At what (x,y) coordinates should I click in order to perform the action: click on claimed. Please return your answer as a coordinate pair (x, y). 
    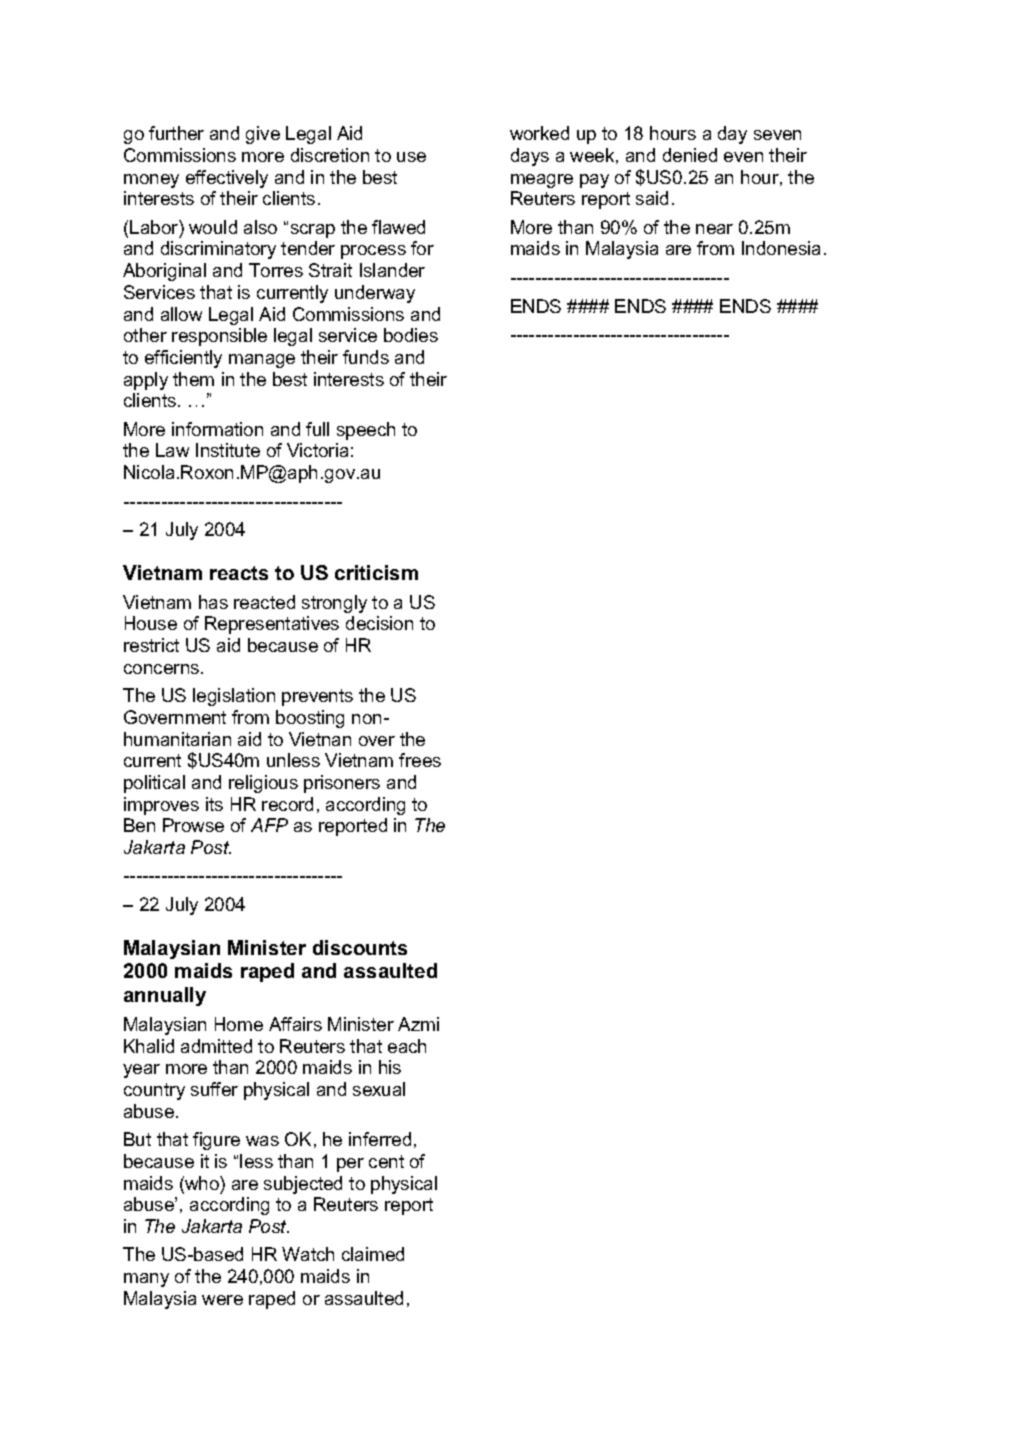
    Looking at the image, I should click on (373, 1254).
